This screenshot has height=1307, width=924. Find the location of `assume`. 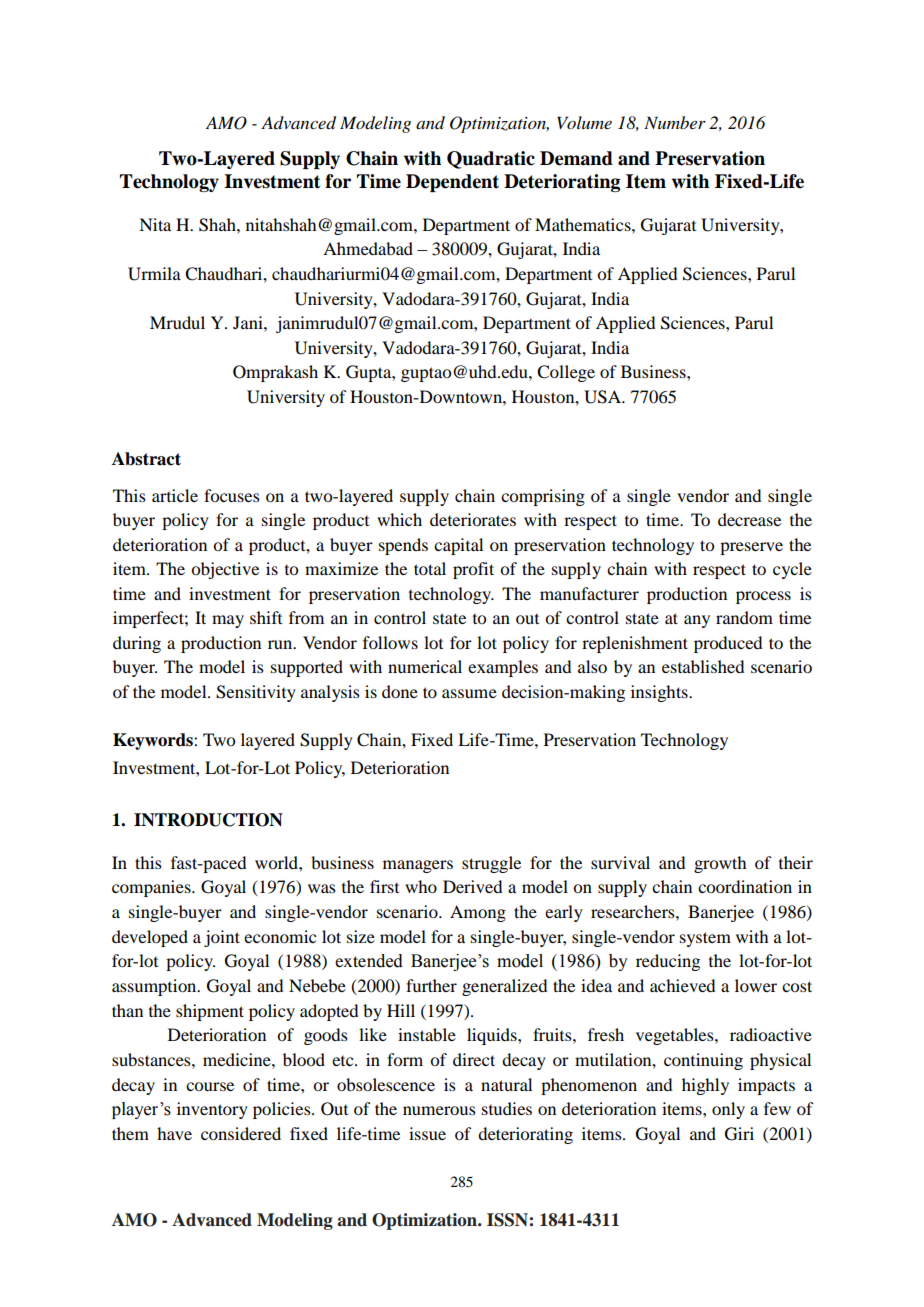

assume is located at coordinates (469, 693).
